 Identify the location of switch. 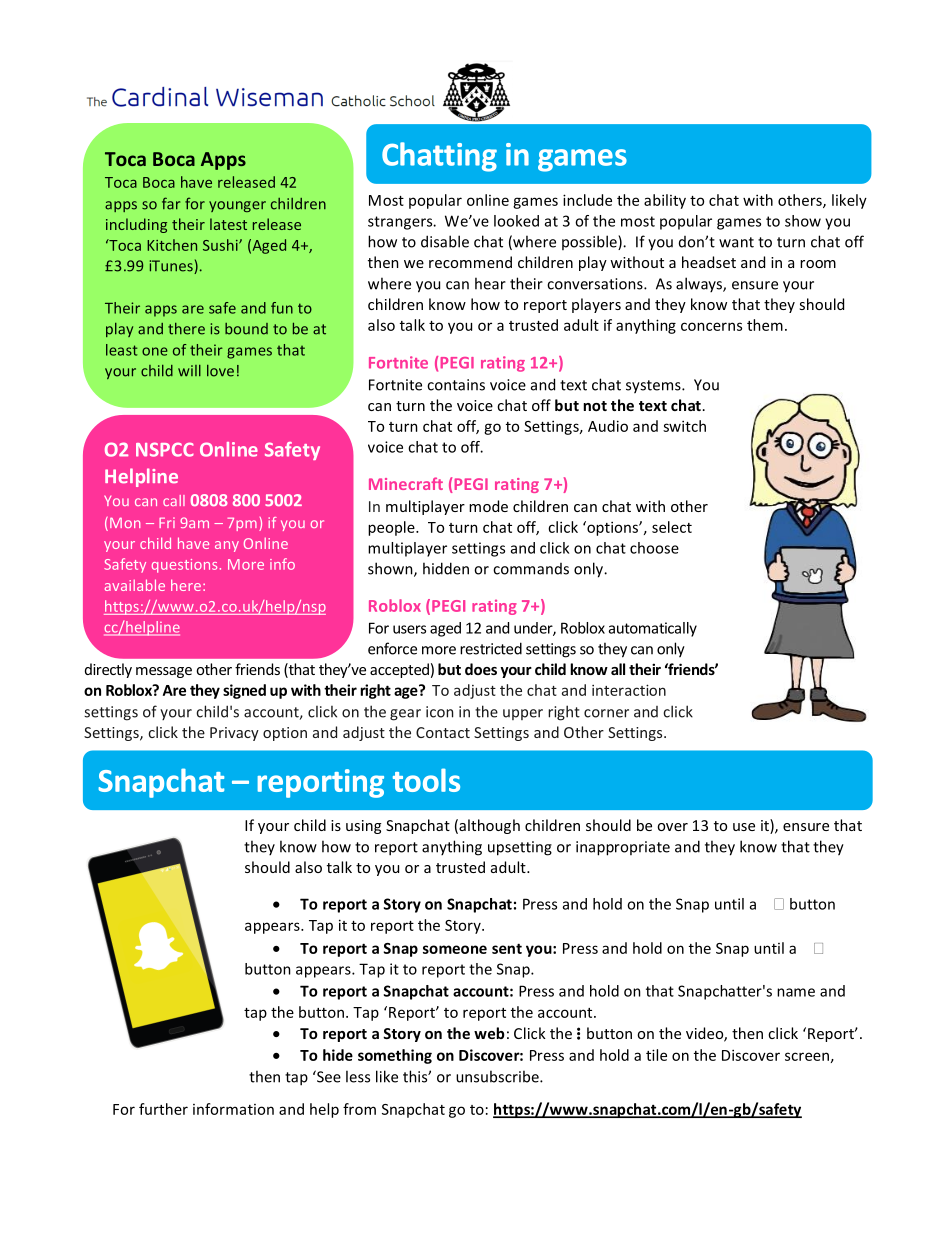
(684, 426).
